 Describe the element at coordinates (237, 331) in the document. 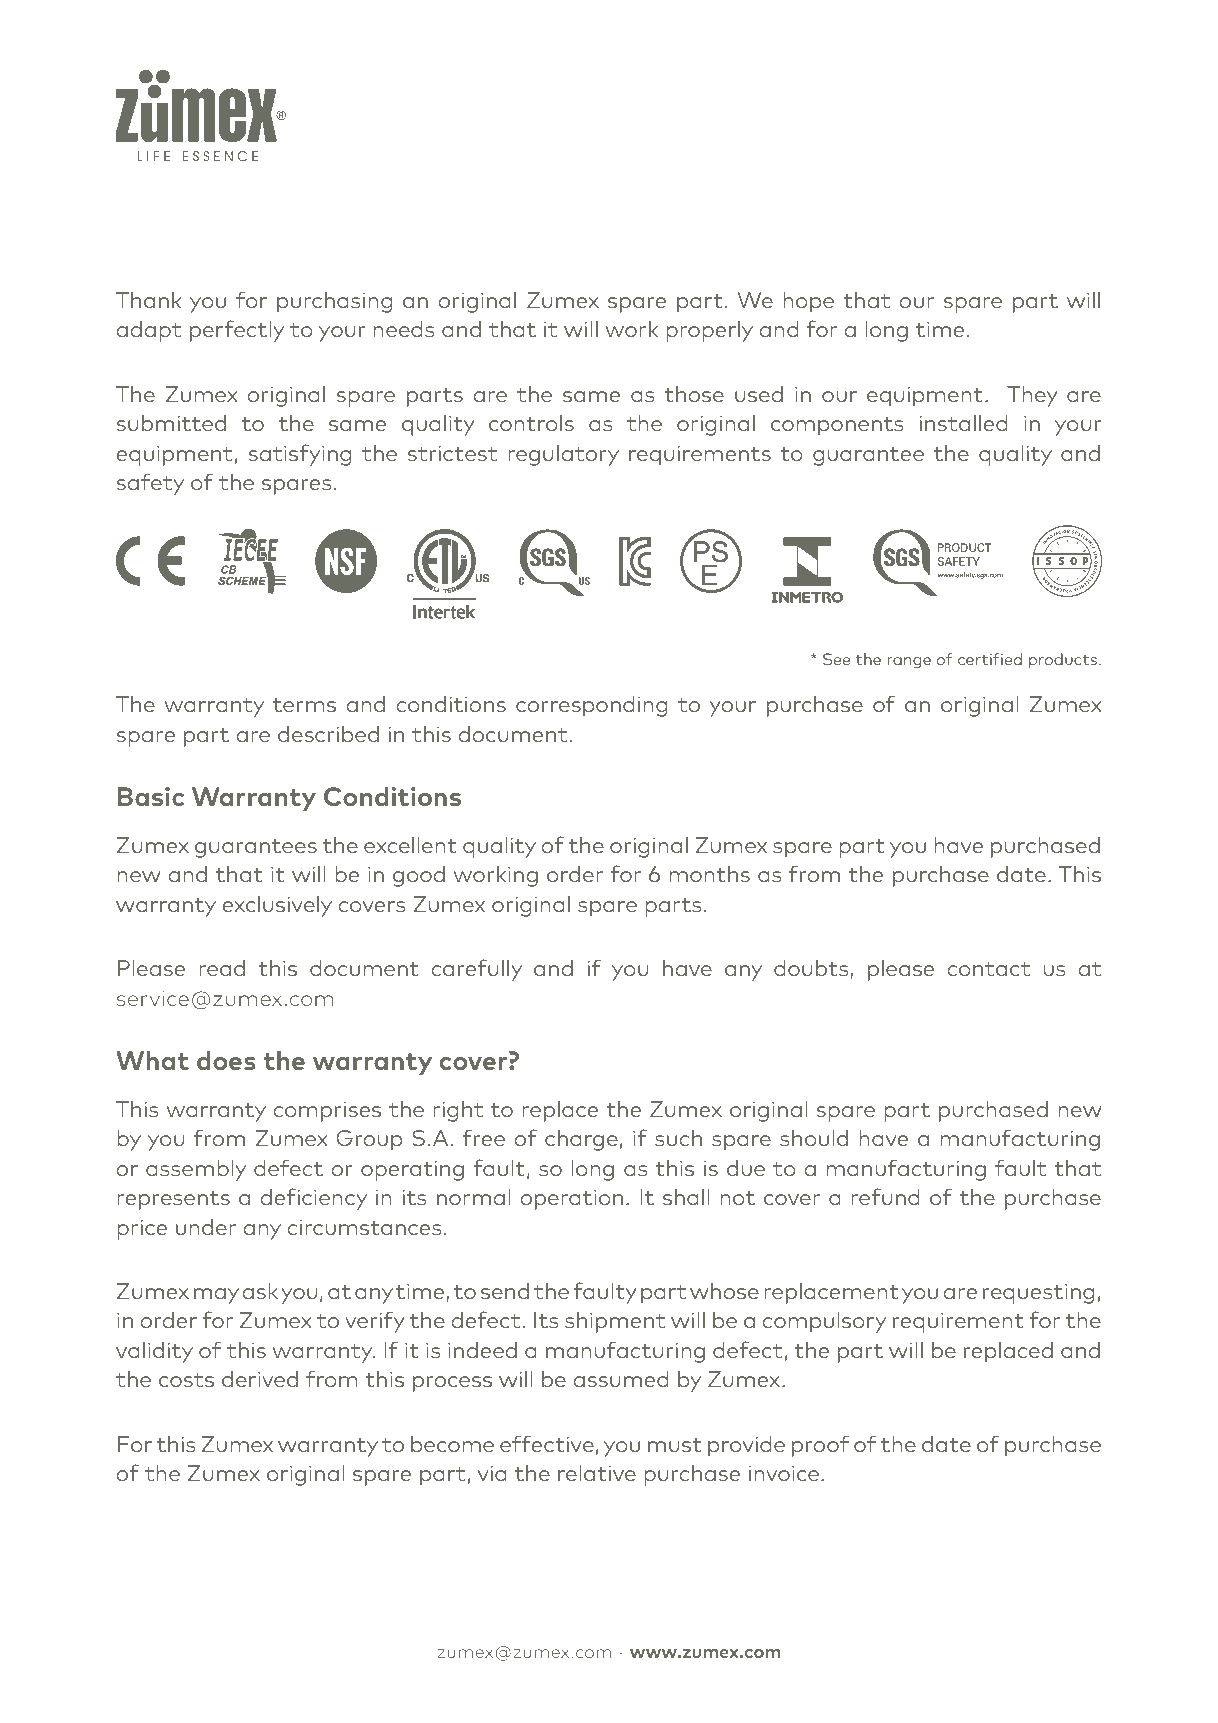

I see `perfectly` at that location.
